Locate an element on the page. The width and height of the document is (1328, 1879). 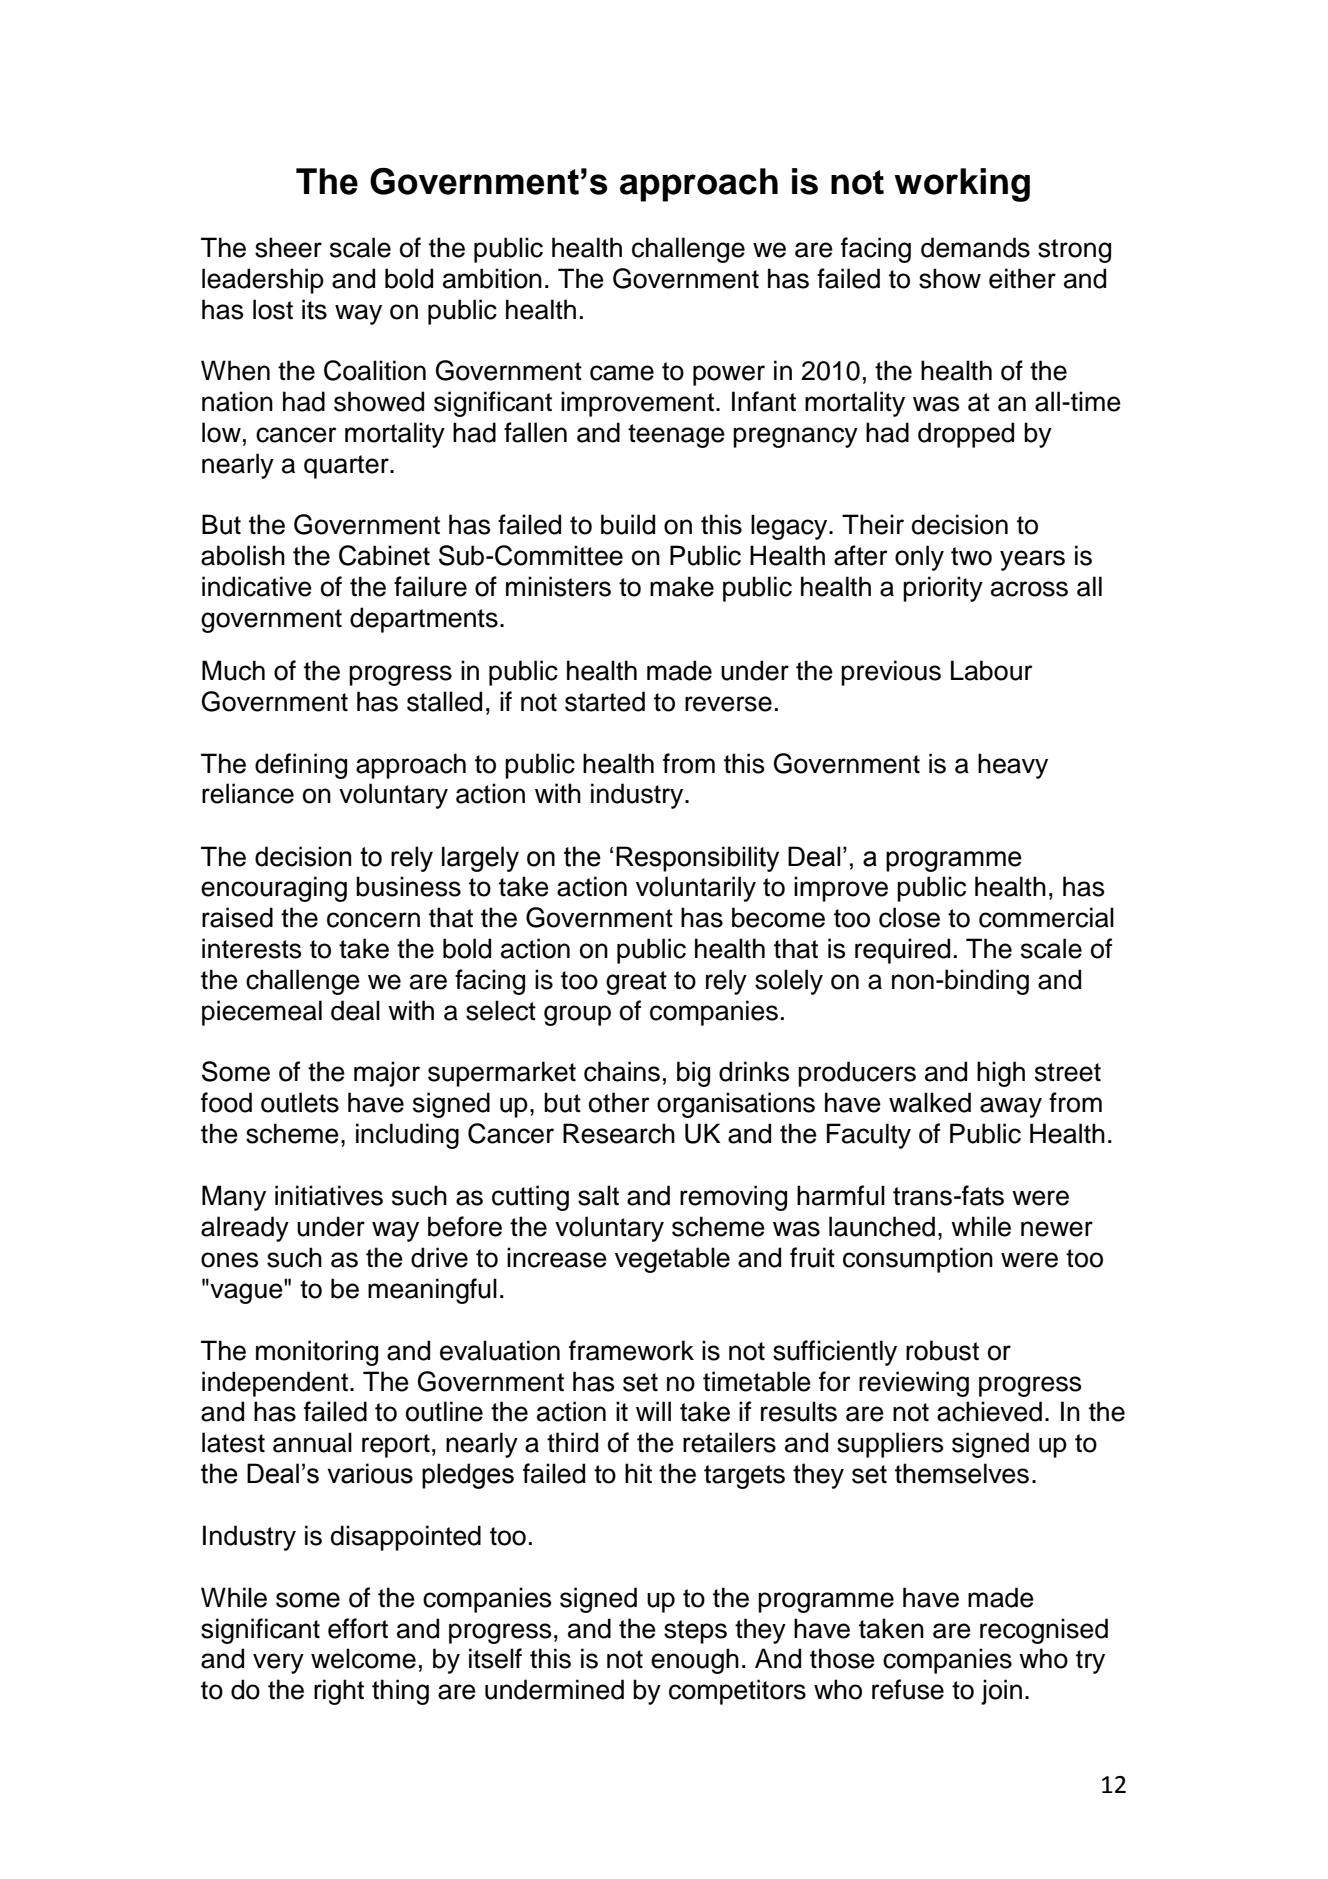
defining is located at coordinates (301, 766).
